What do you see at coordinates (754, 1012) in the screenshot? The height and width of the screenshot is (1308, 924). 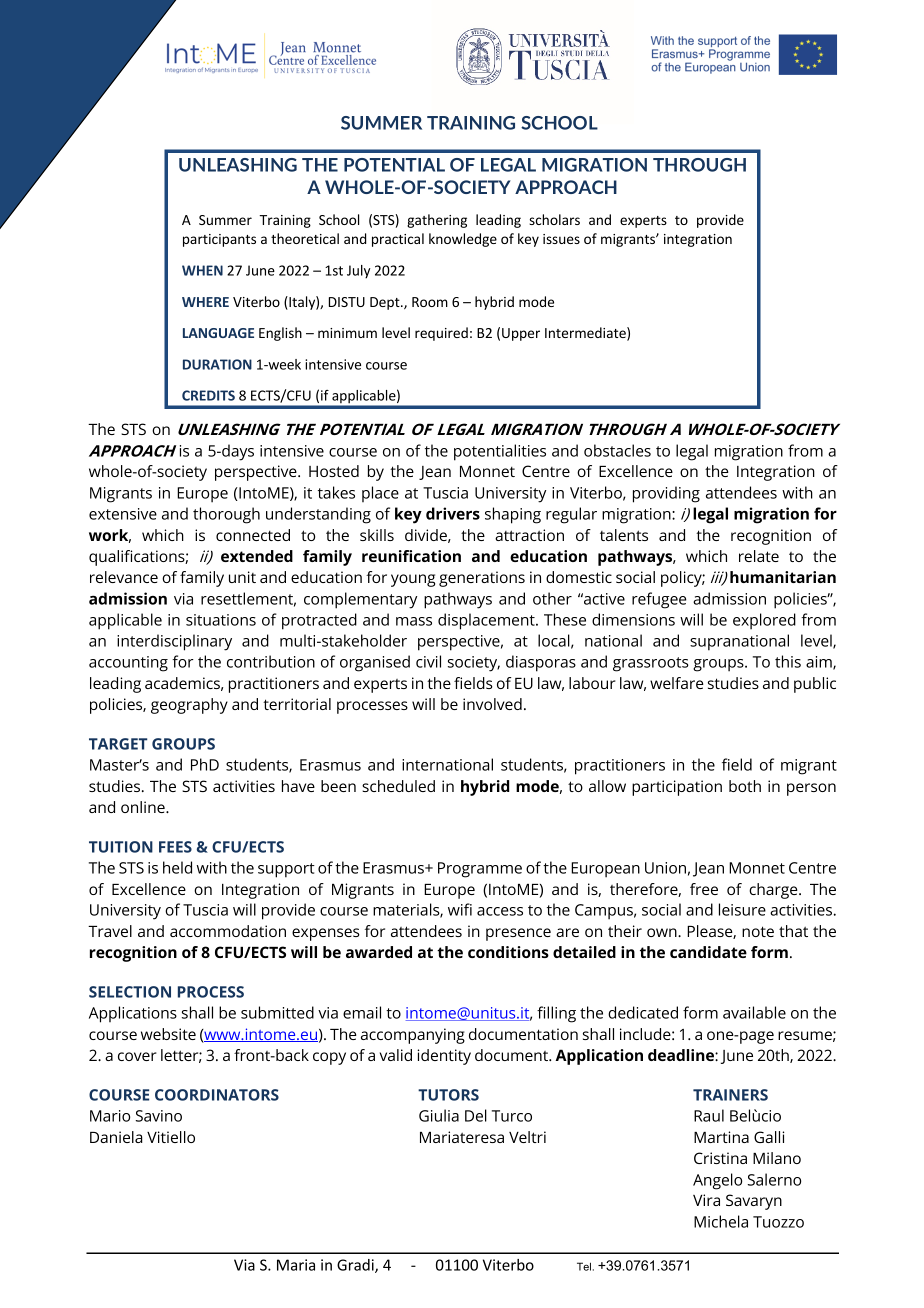 I see `available` at bounding box center [754, 1012].
